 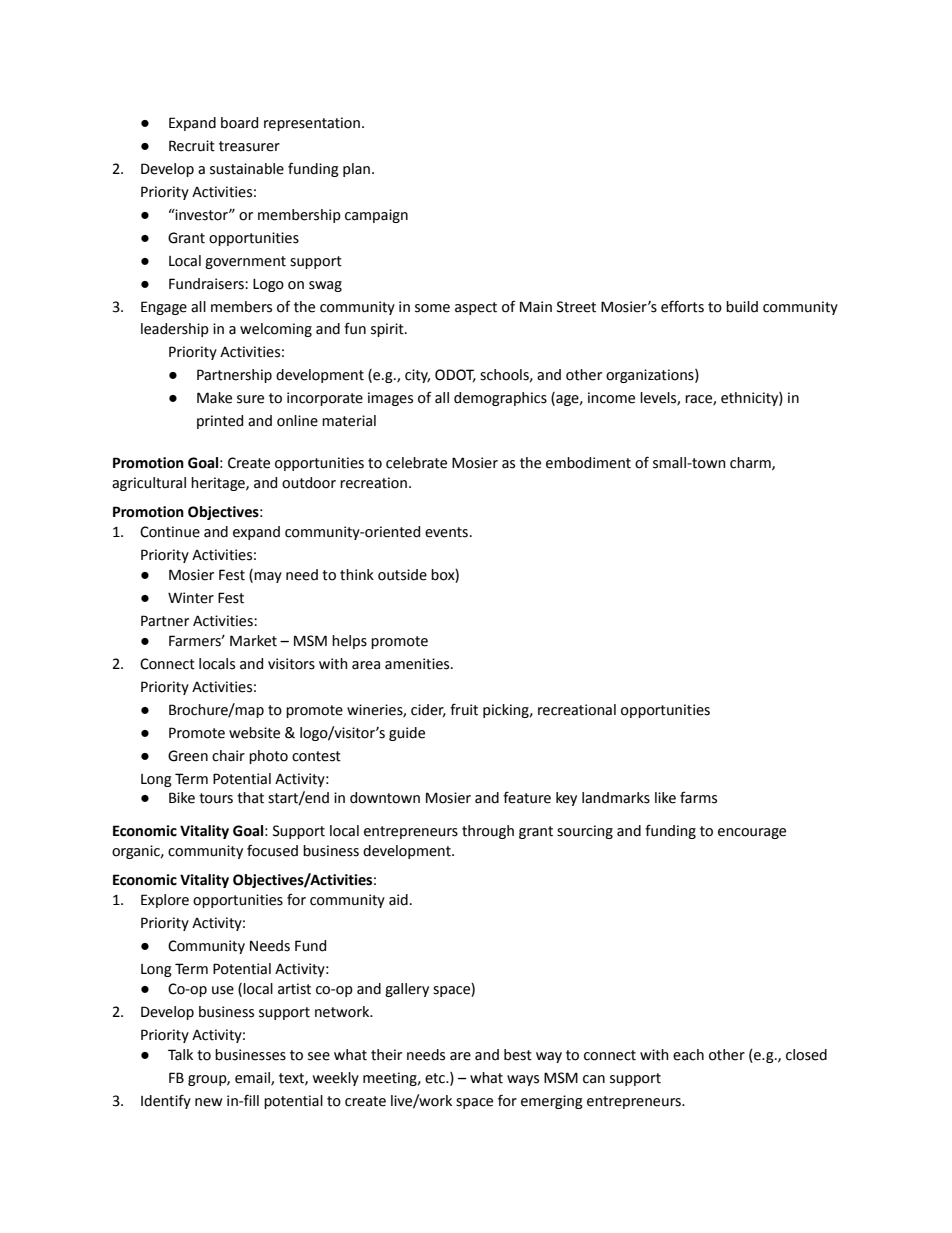 I want to click on celebrate, so click(x=416, y=463).
